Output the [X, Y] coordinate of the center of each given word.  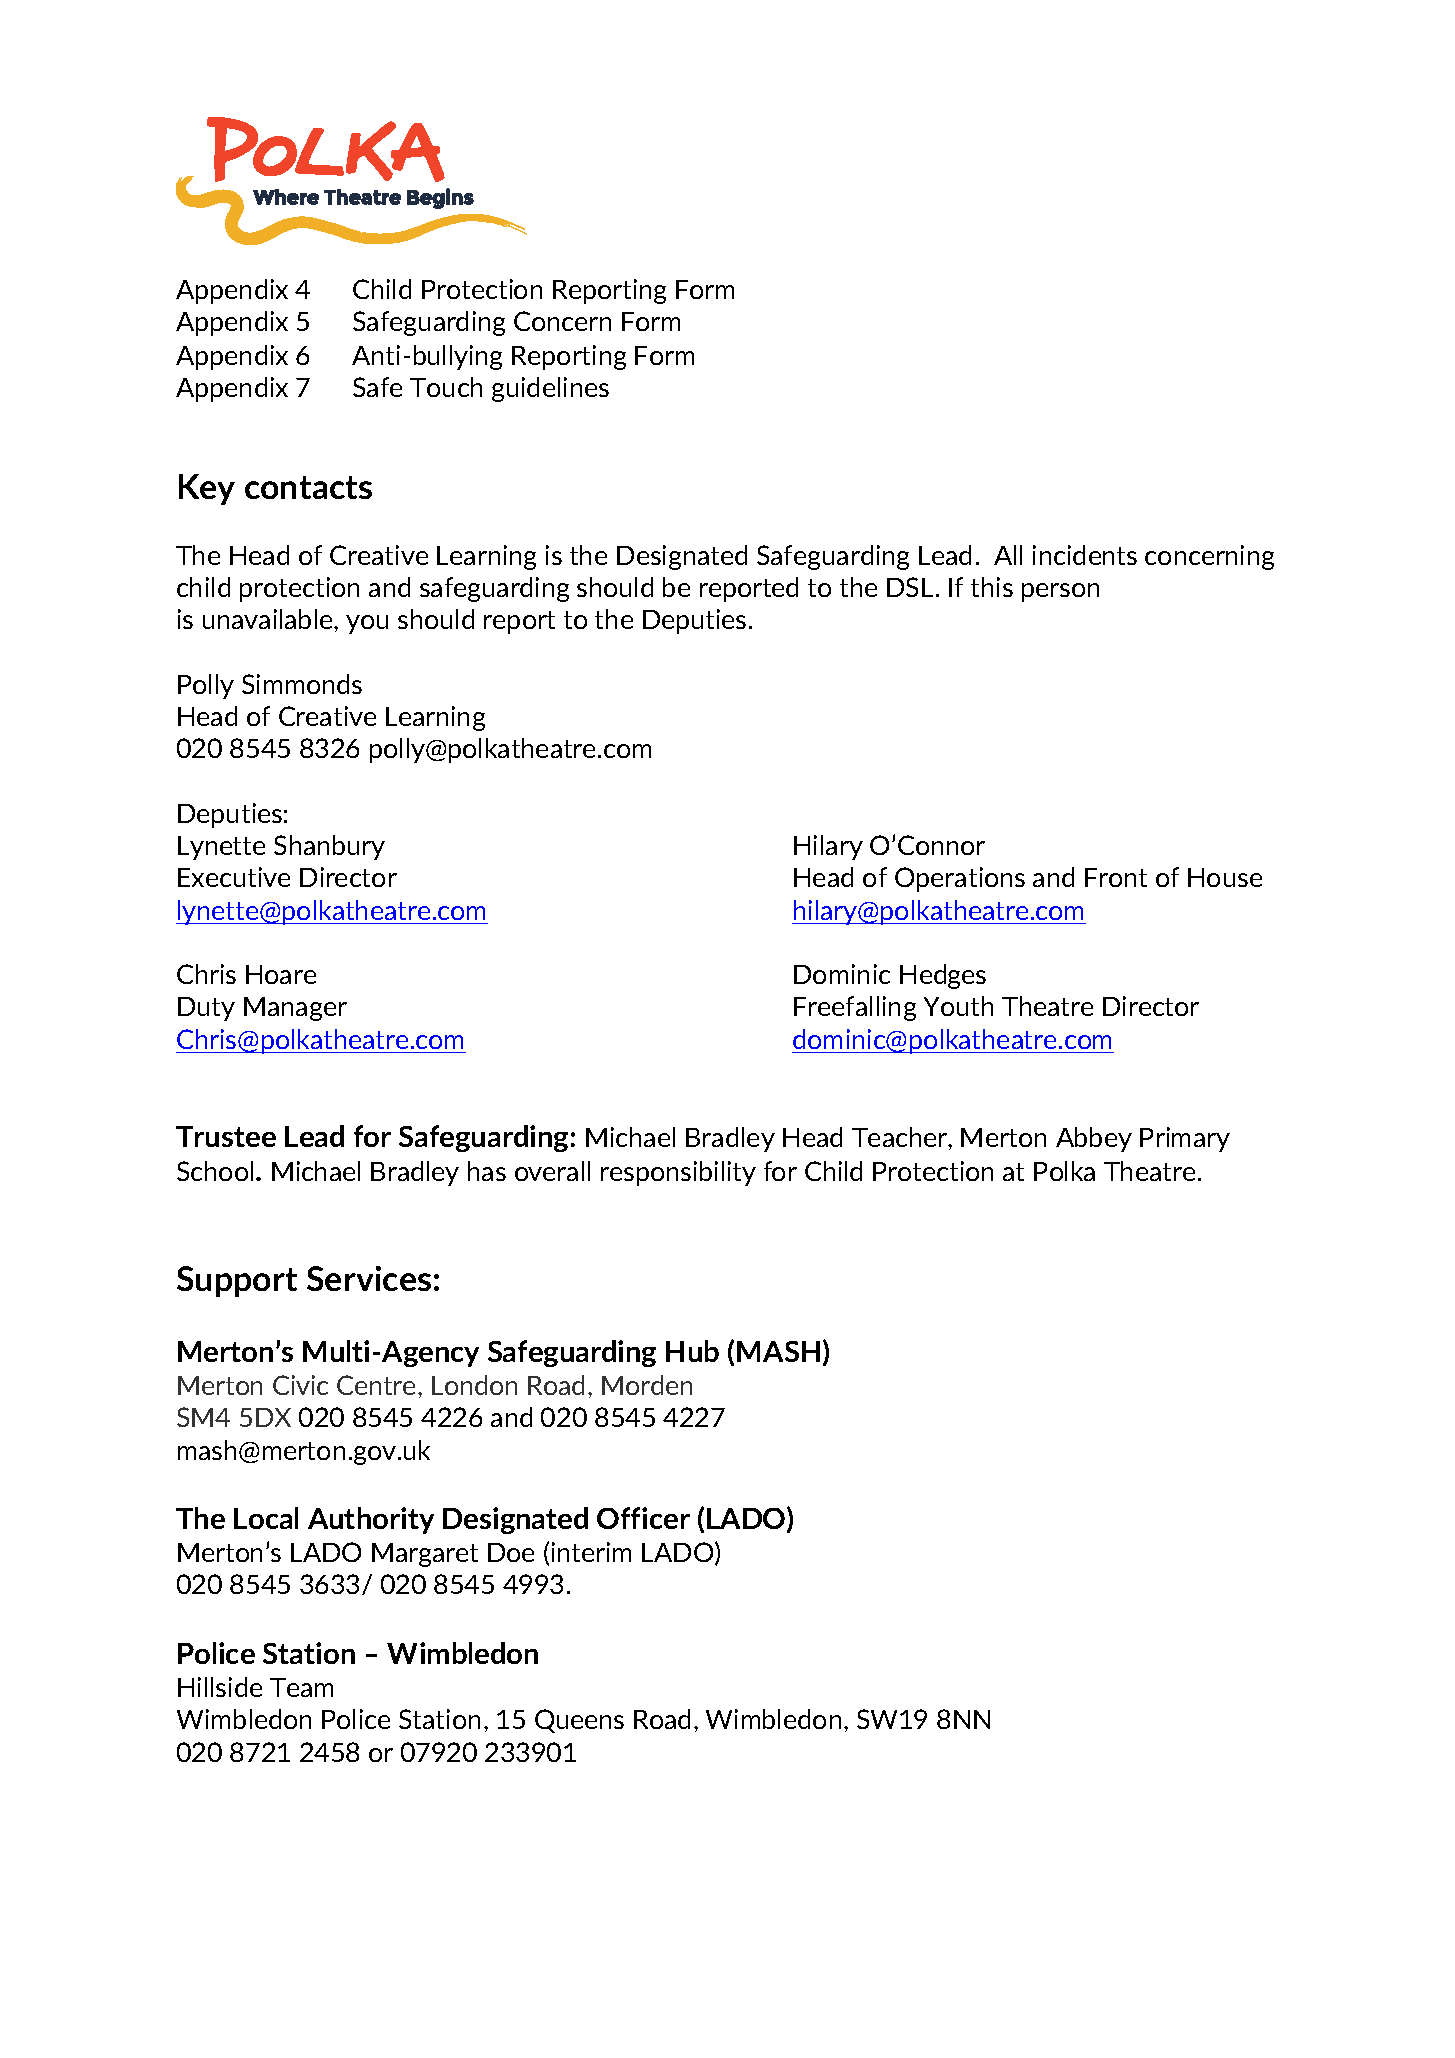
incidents [1085, 555]
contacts [308, 487]
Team [301, 1687]
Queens [579, 1721]
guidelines [550, 389]
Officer [643, 1518]
